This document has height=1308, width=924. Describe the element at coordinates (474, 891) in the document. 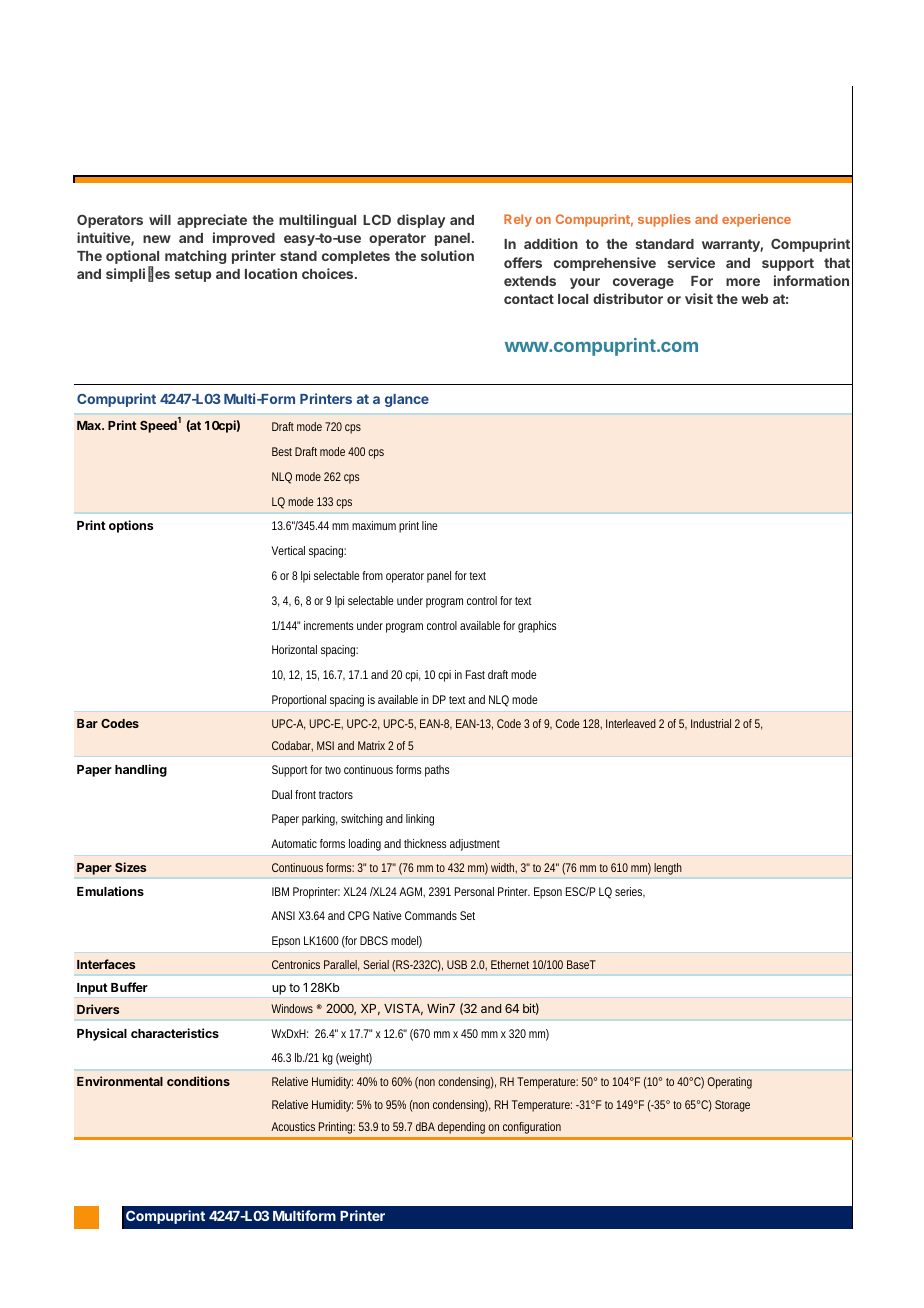

I see `Personal` at that location.
